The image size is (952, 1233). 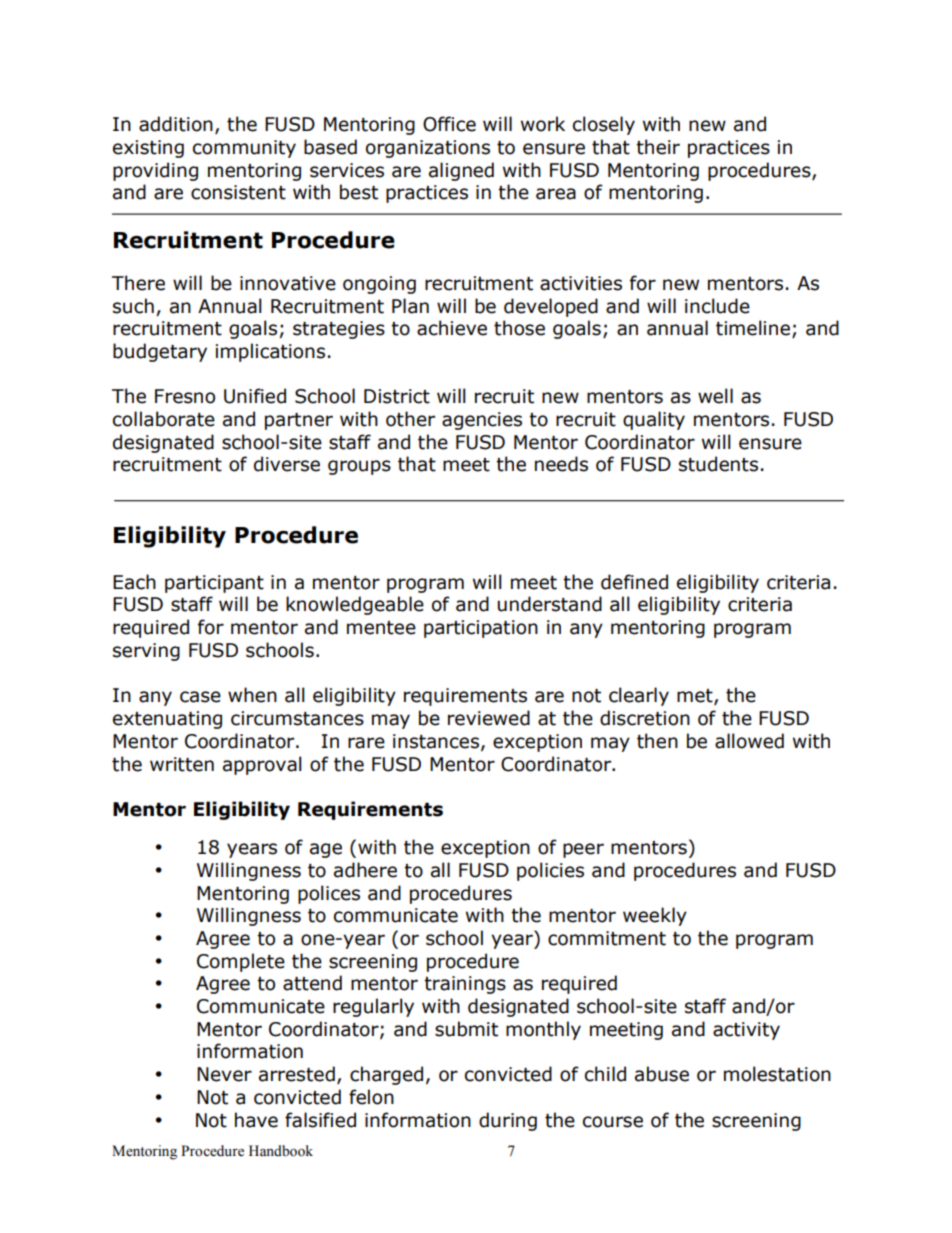 What do you see at coordinates (481, 629) in the screenshot?
I see `participation` at bounding box center [481, 629].
